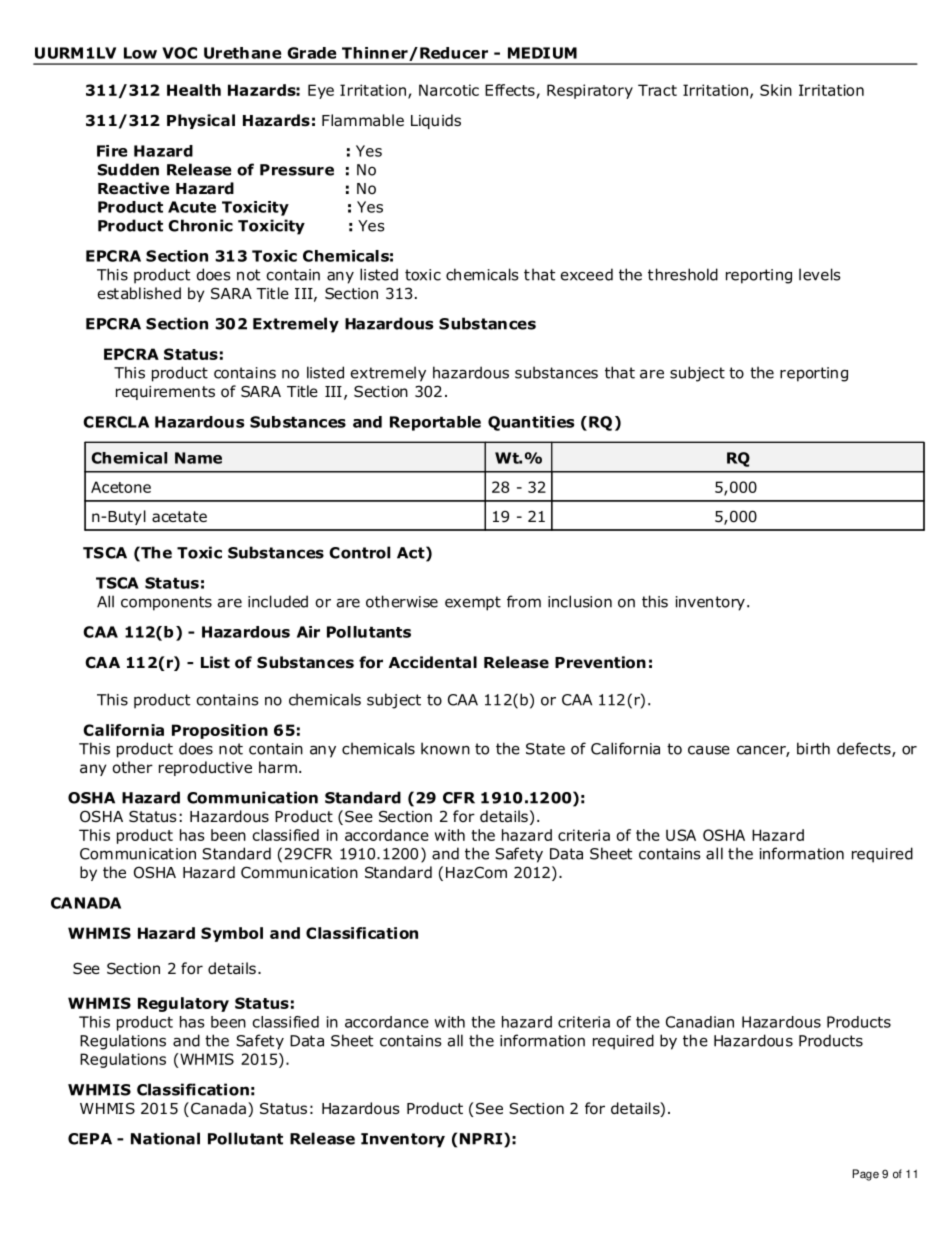  What do you see at coordinates (435, 423) in the screenshot?
I see `Reportable` at bounding box center [435, 423].
